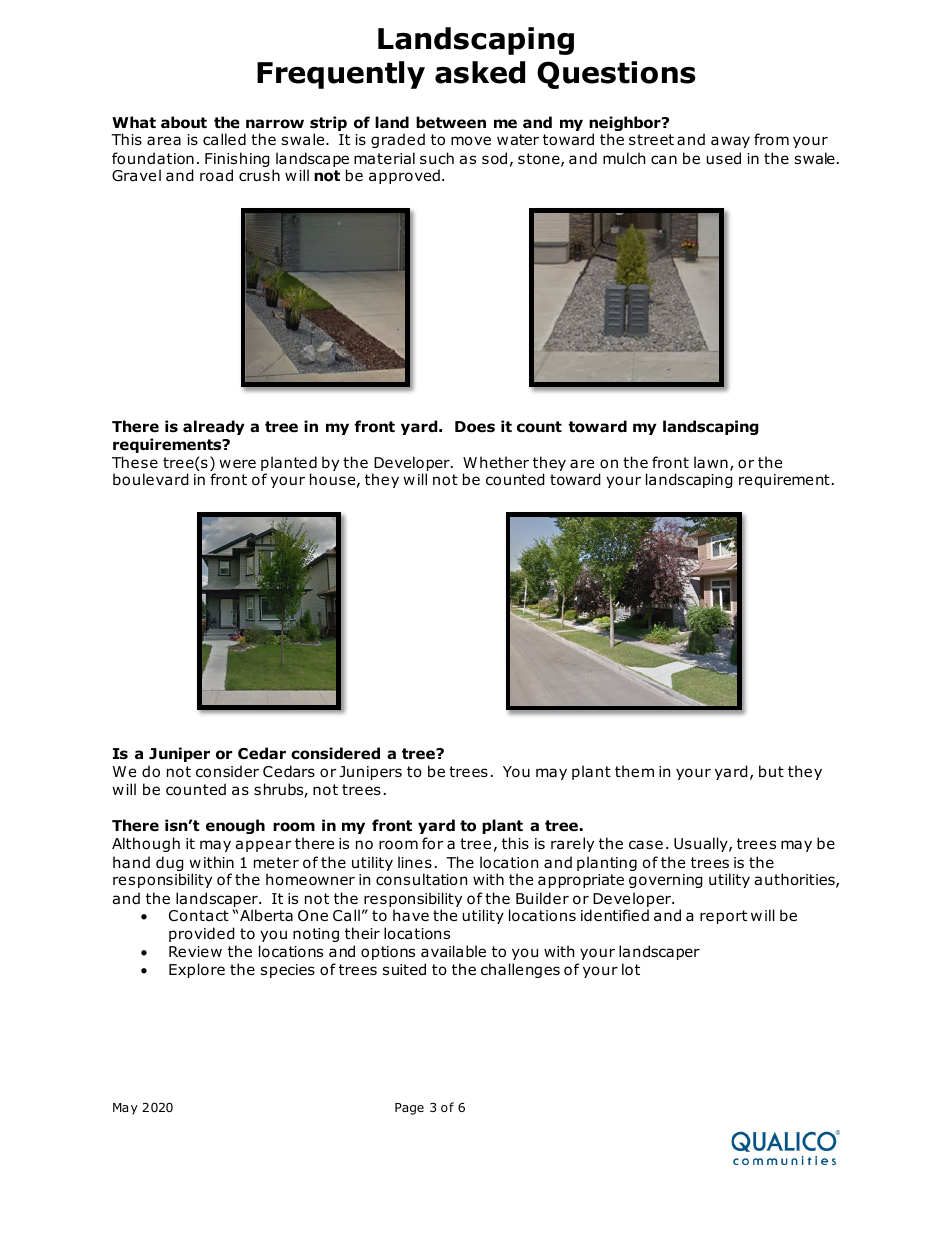 The image size is (952, 1233). I want to click on Page, so click(409, 1109).
